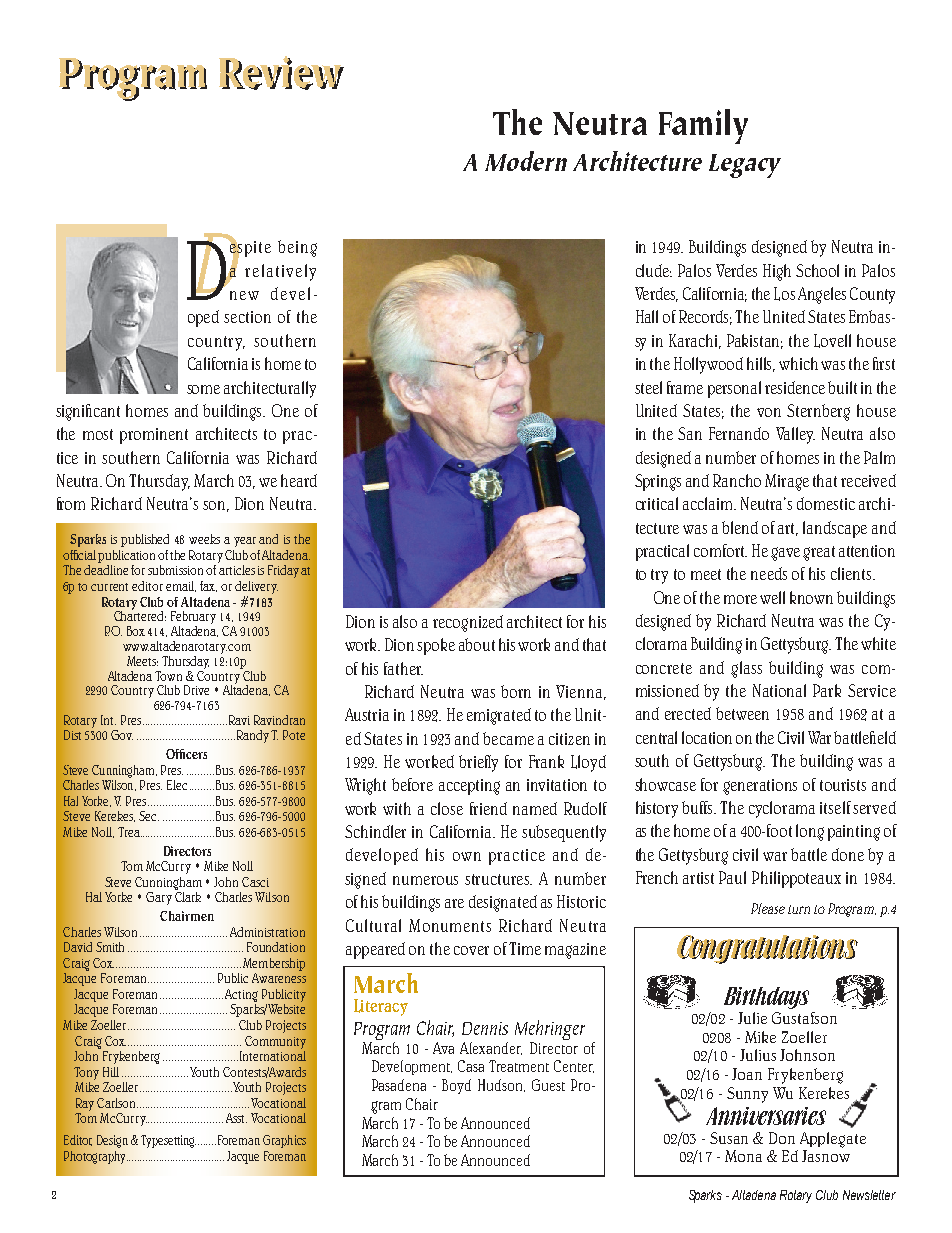 The width and height of the page is (952, 1233). What do you see at coordinates (817, 270) in the page?
I see `School` at bounding box center [817, 270].
